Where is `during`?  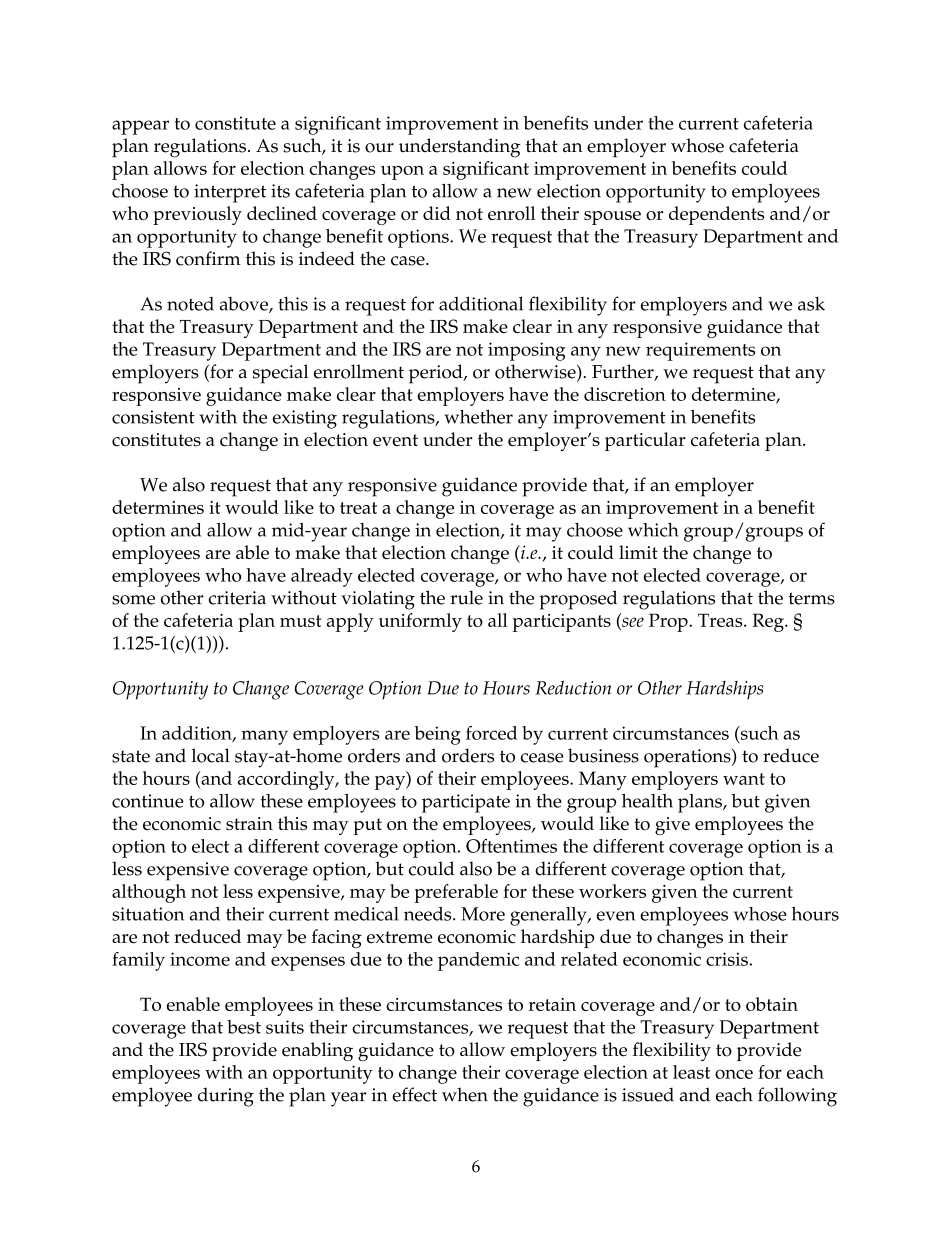 during is located at coordinates (226, 1097).
